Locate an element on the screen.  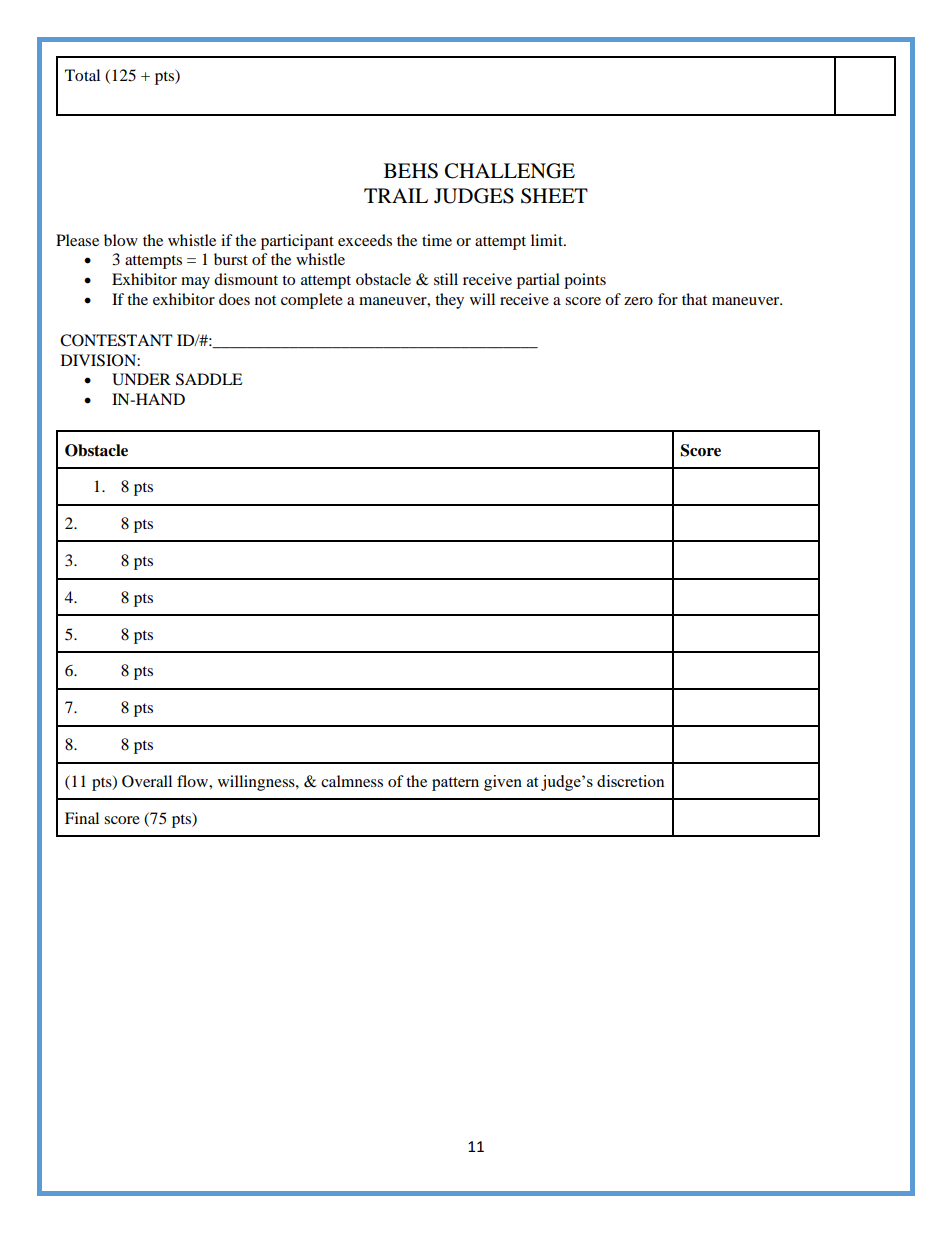
exceeds is located at coordinates (365, 240).
